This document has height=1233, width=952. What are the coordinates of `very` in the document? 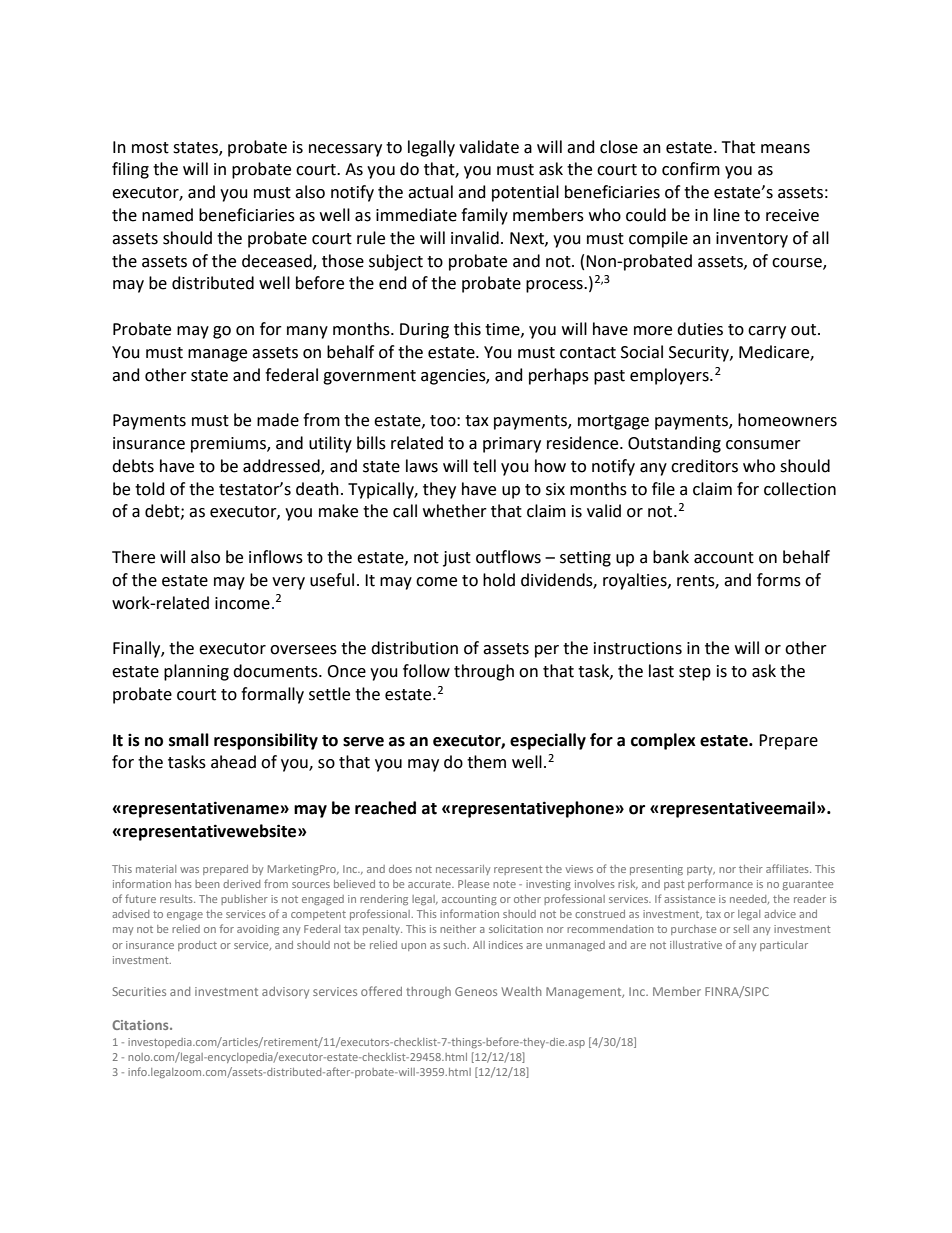 It's located at (288, 583).
